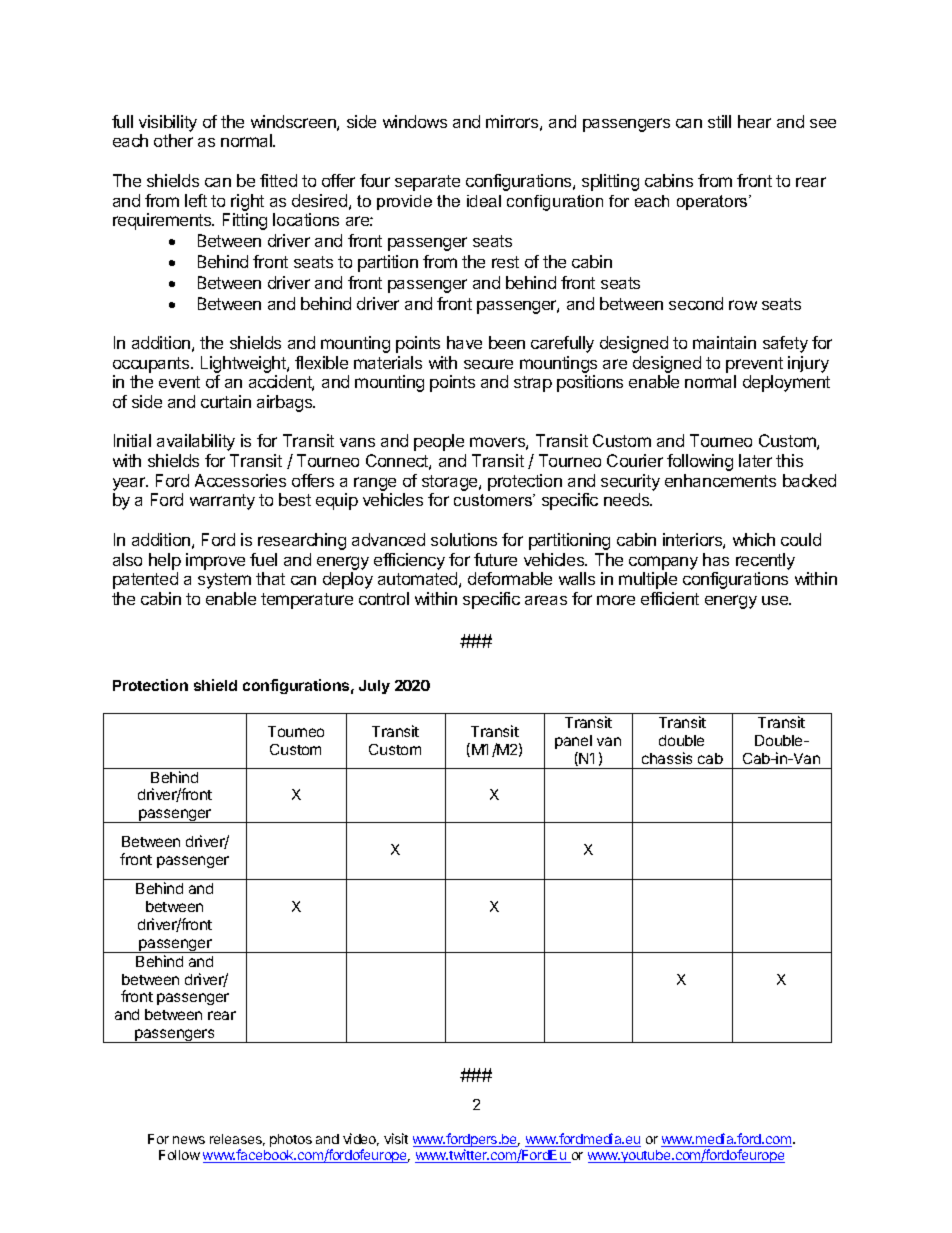 The width and height of the image is (952, 1233). Describe the element at coordinates (776, 600) in the image. I see `use` at that location.
